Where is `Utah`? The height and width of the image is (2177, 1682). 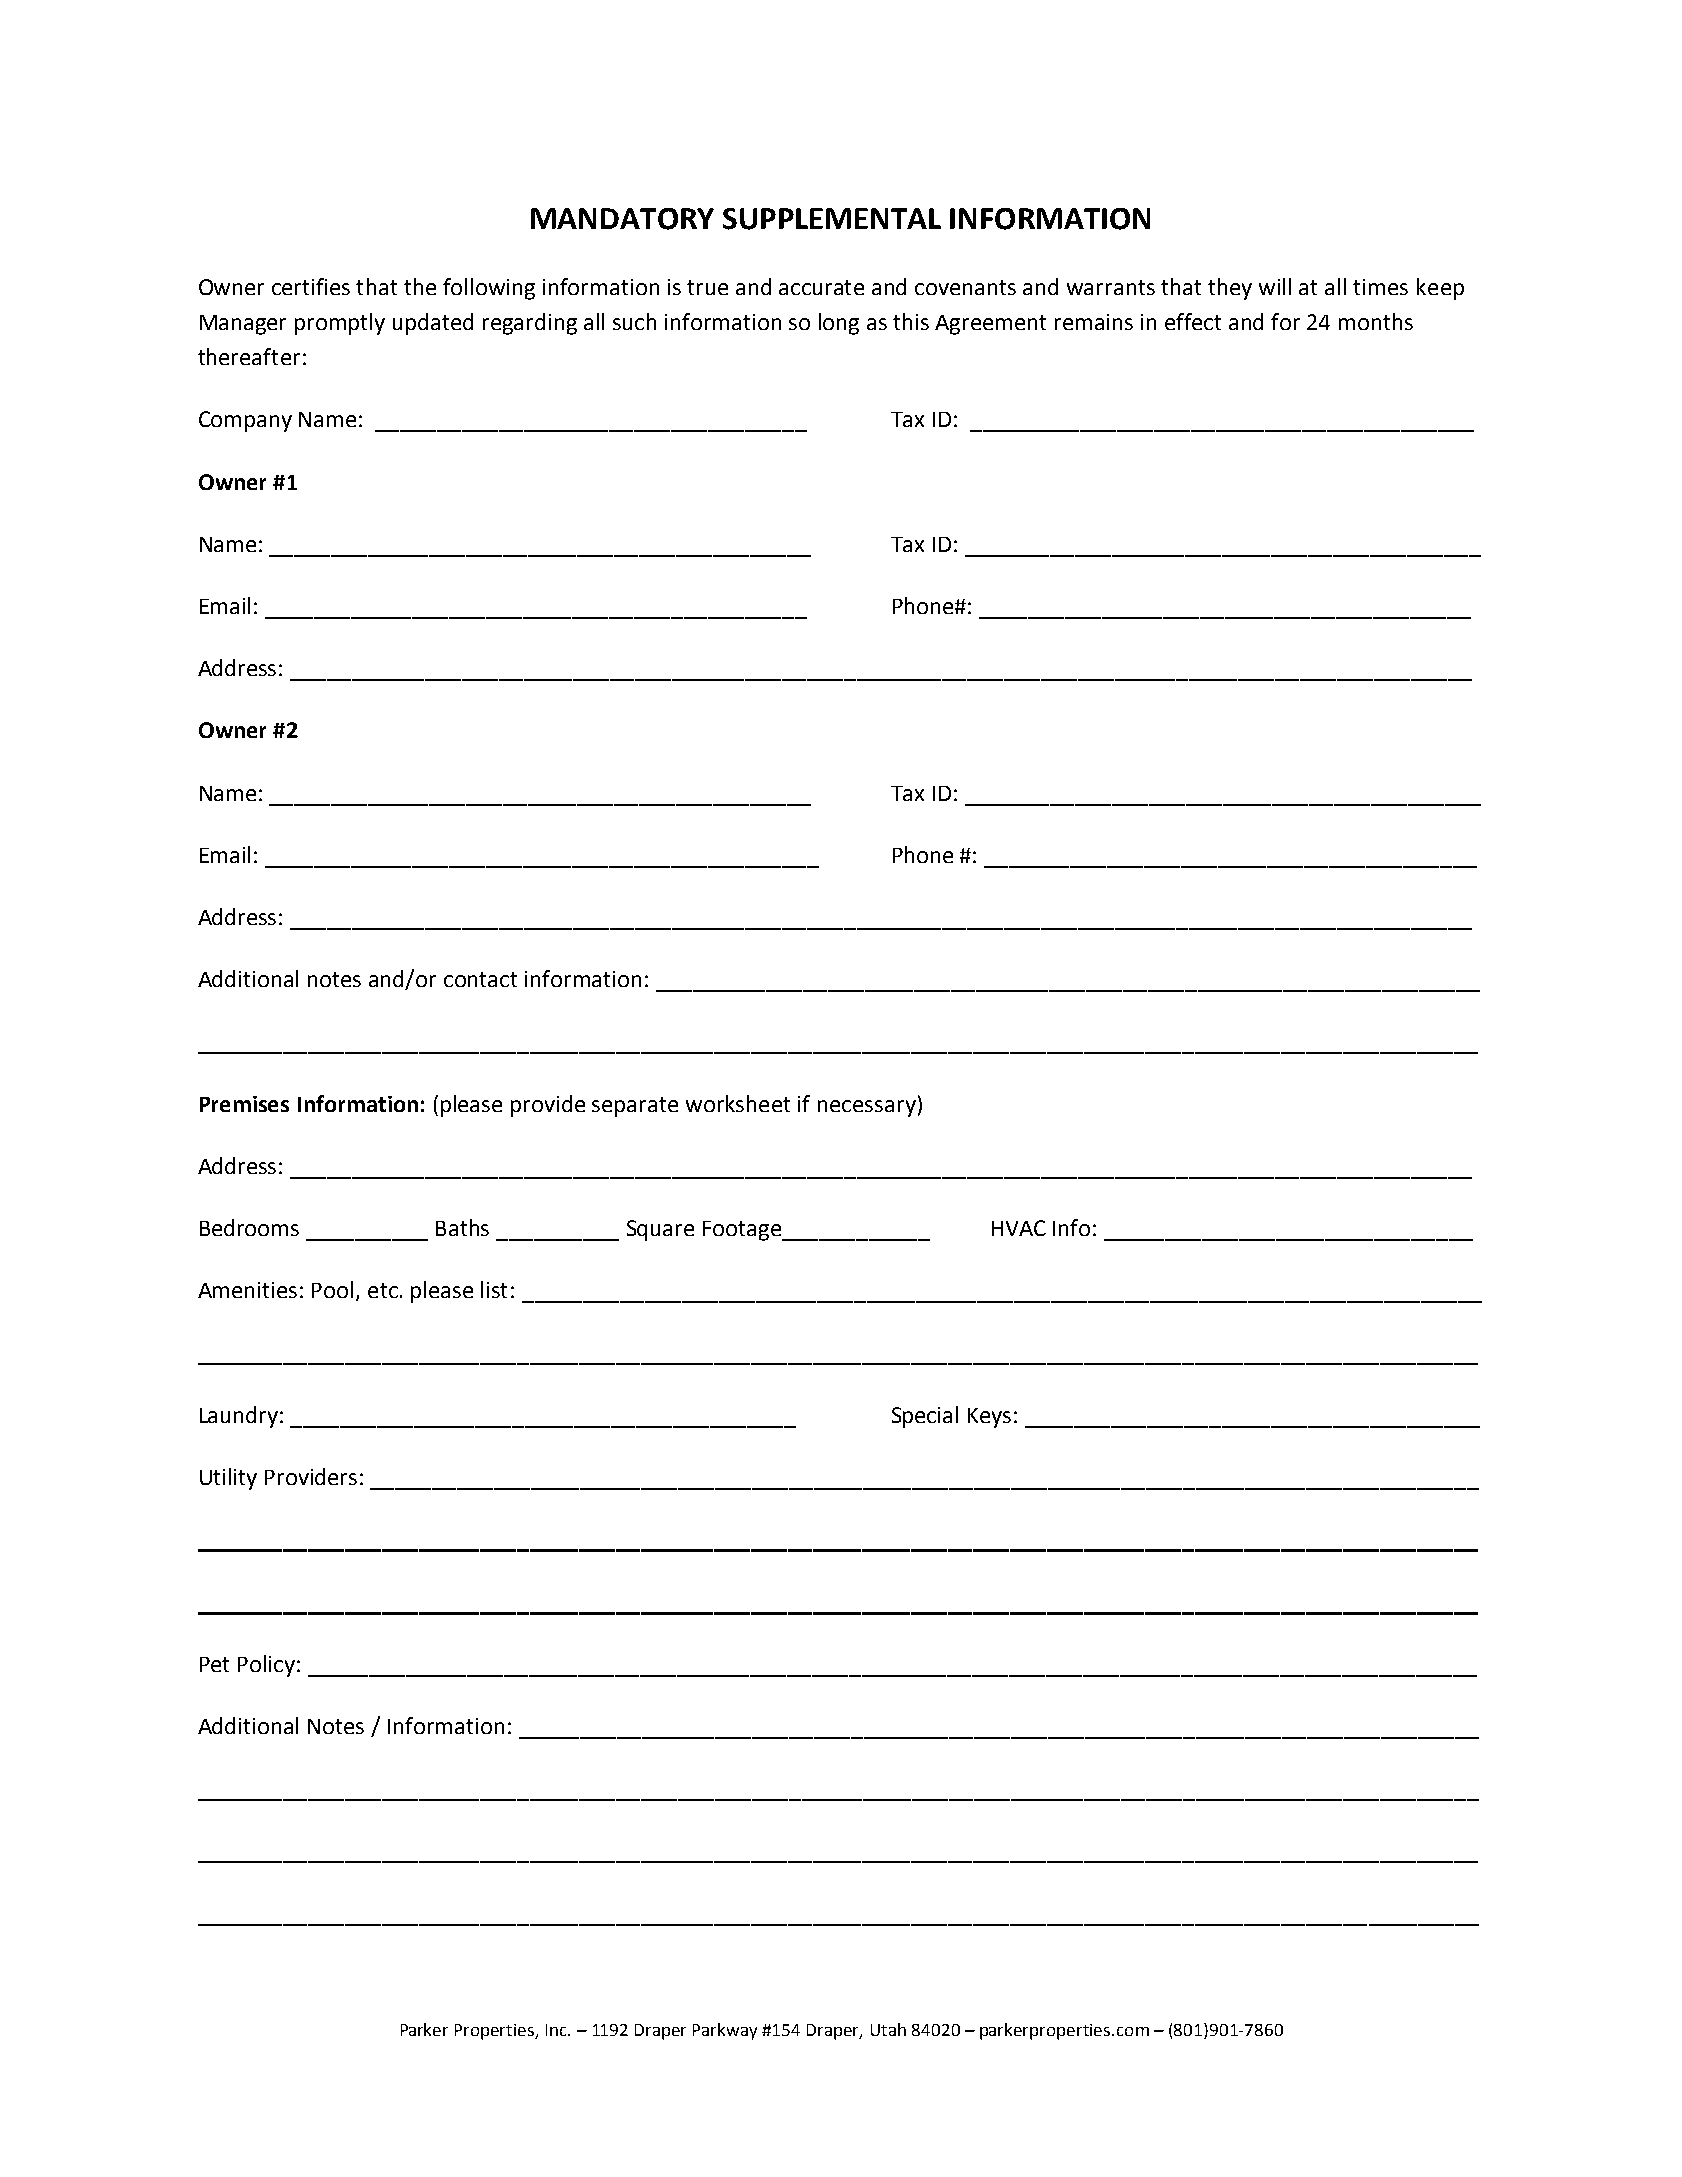 Utah is located at coordinates (888, 2029).
